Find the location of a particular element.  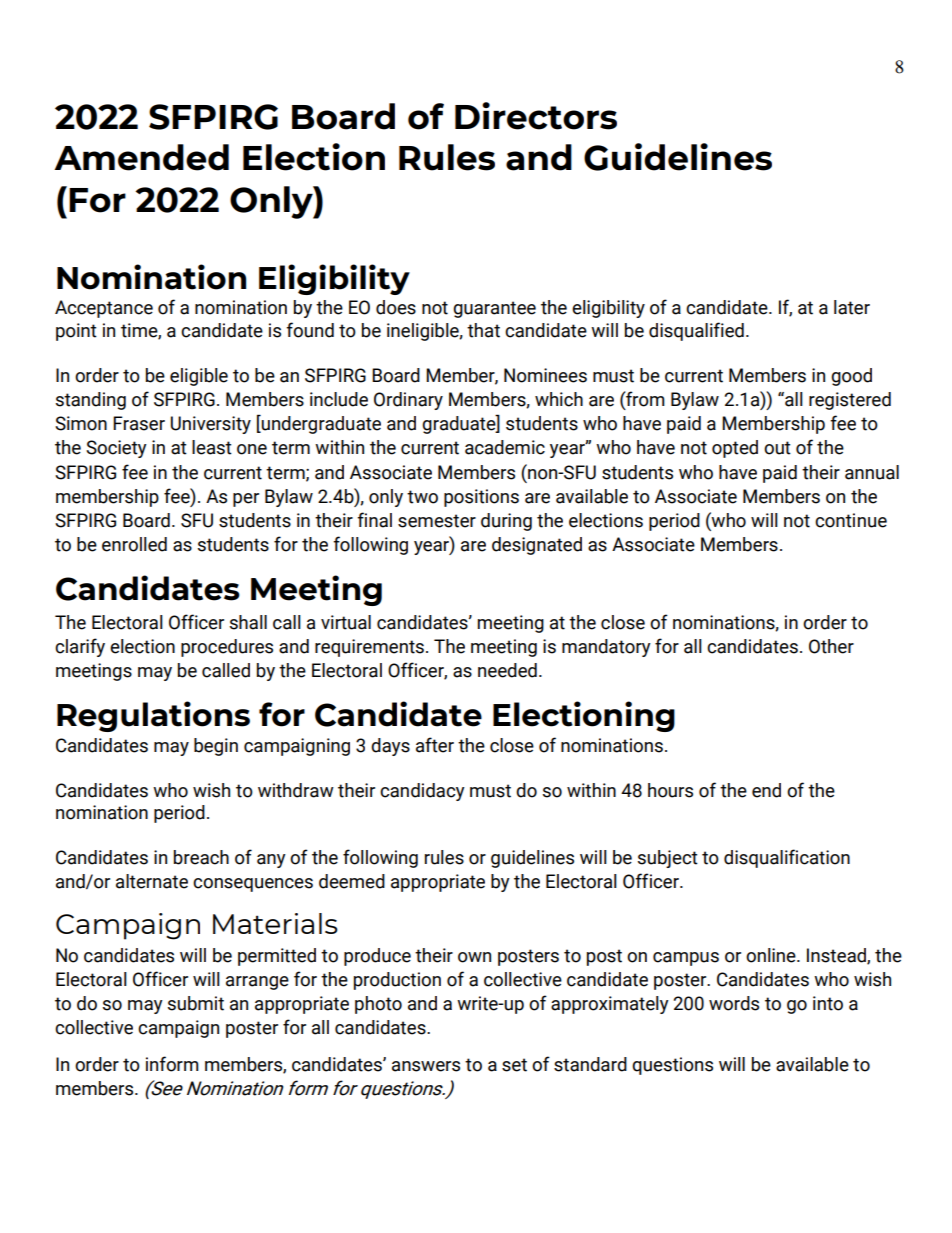

later is located at coordinates (852, 307).
